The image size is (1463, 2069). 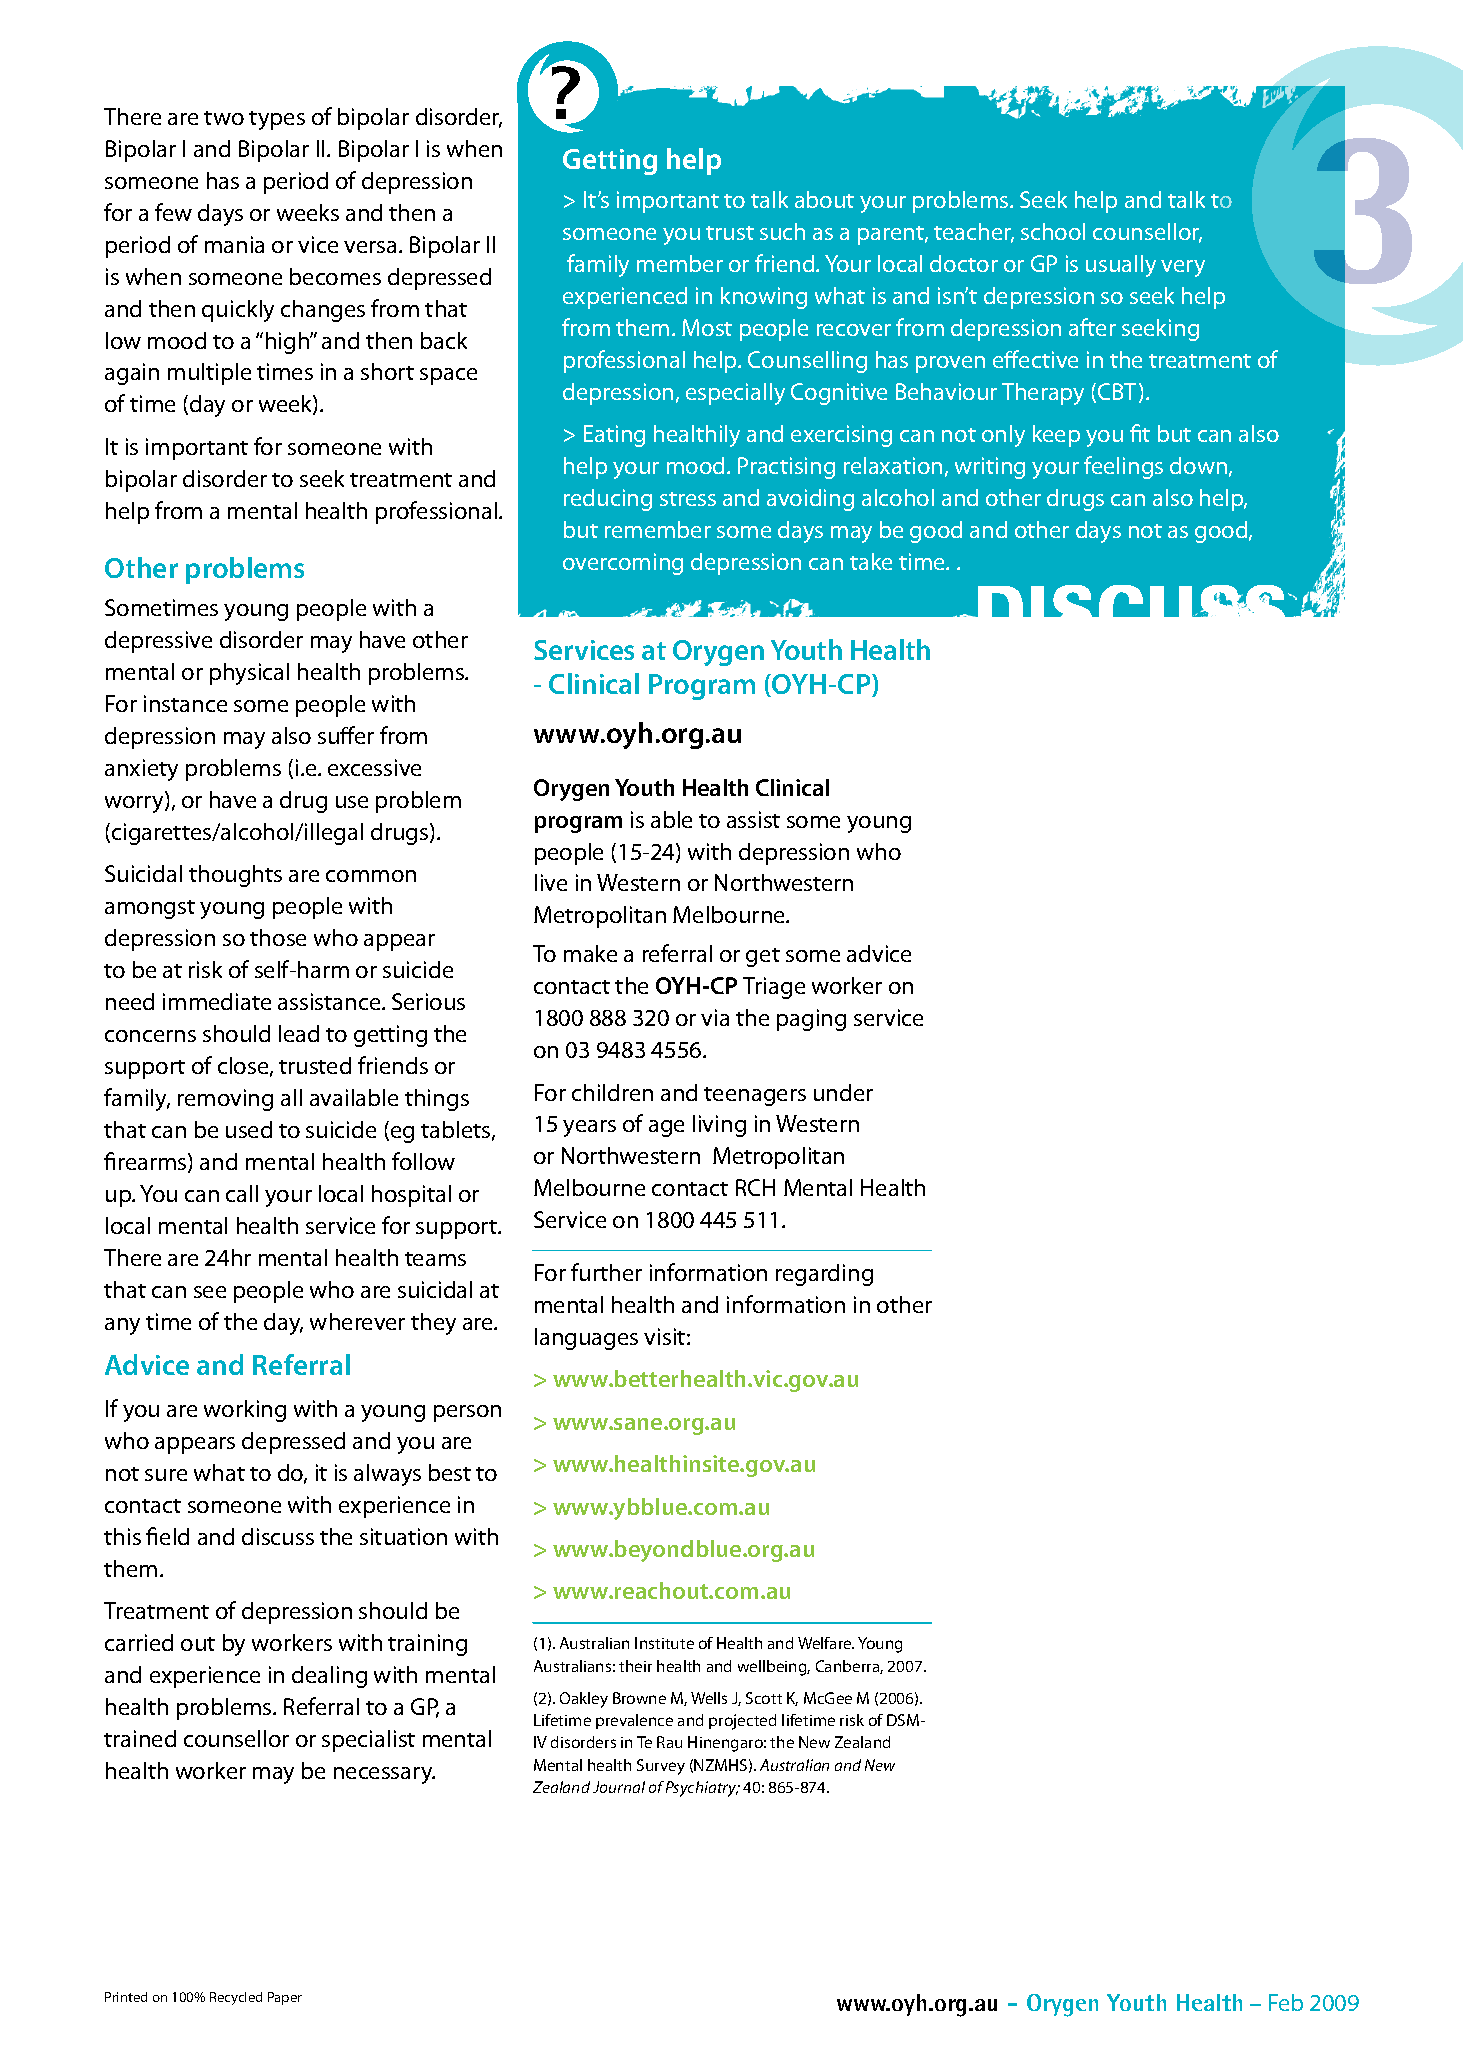 What do you see at coordinates (586, 1339) in the screenshot?
I see `languages` at bounding box center [586, 1339].
